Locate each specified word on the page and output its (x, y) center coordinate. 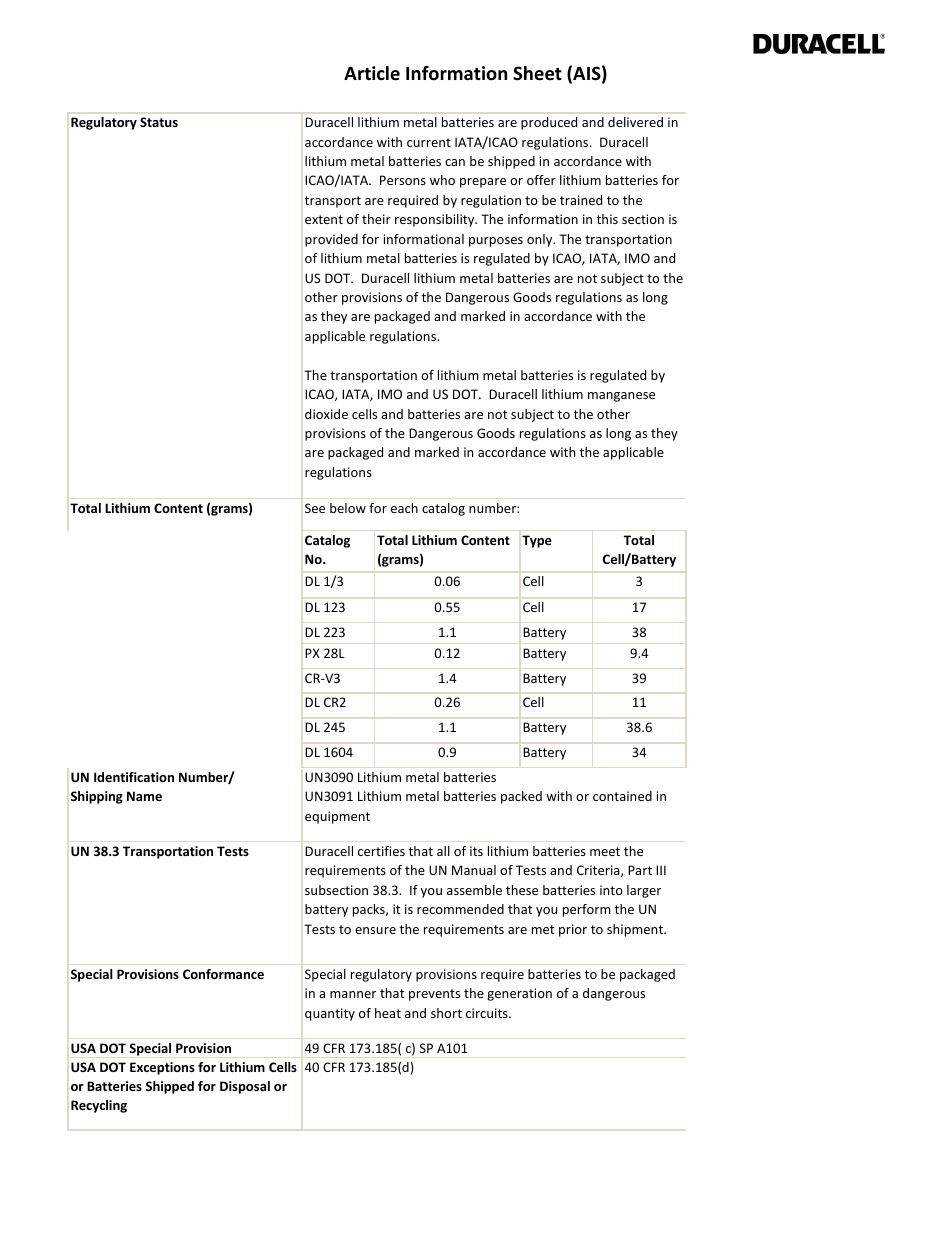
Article (372, 73)
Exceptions (162, 1068)
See (315, 508)
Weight (639, 581)
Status (159, 122)
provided (331, 240)
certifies (381, 851)
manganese (621, 397)
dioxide (326, 414)
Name (144, 796)
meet (605, 851)
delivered (635, 122)
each (404, 508)
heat (388, 1013)
